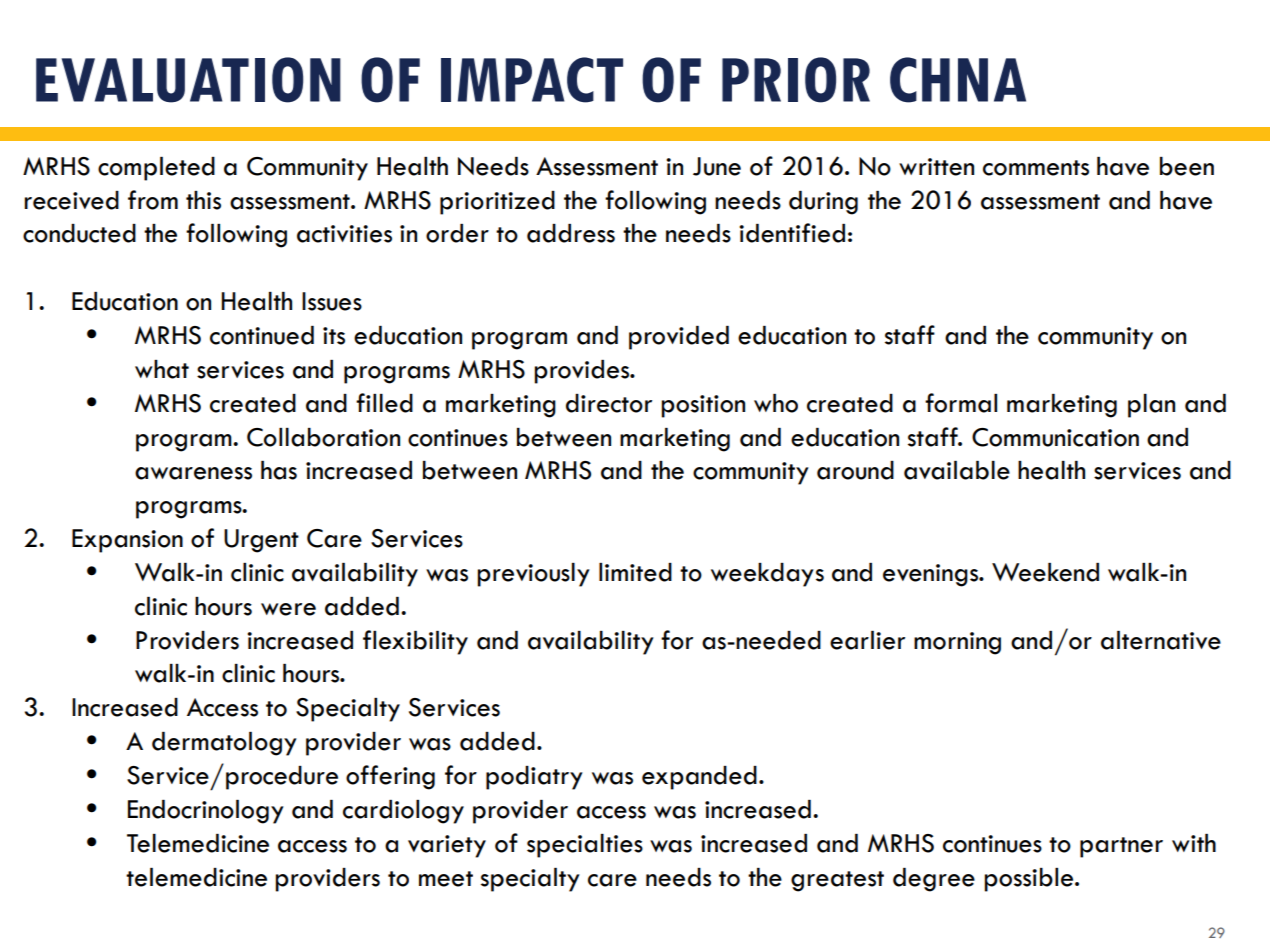  What do you see at coordinates (1036, 168) in the document?
I see `comments` at bounding box center [1036, 168].
